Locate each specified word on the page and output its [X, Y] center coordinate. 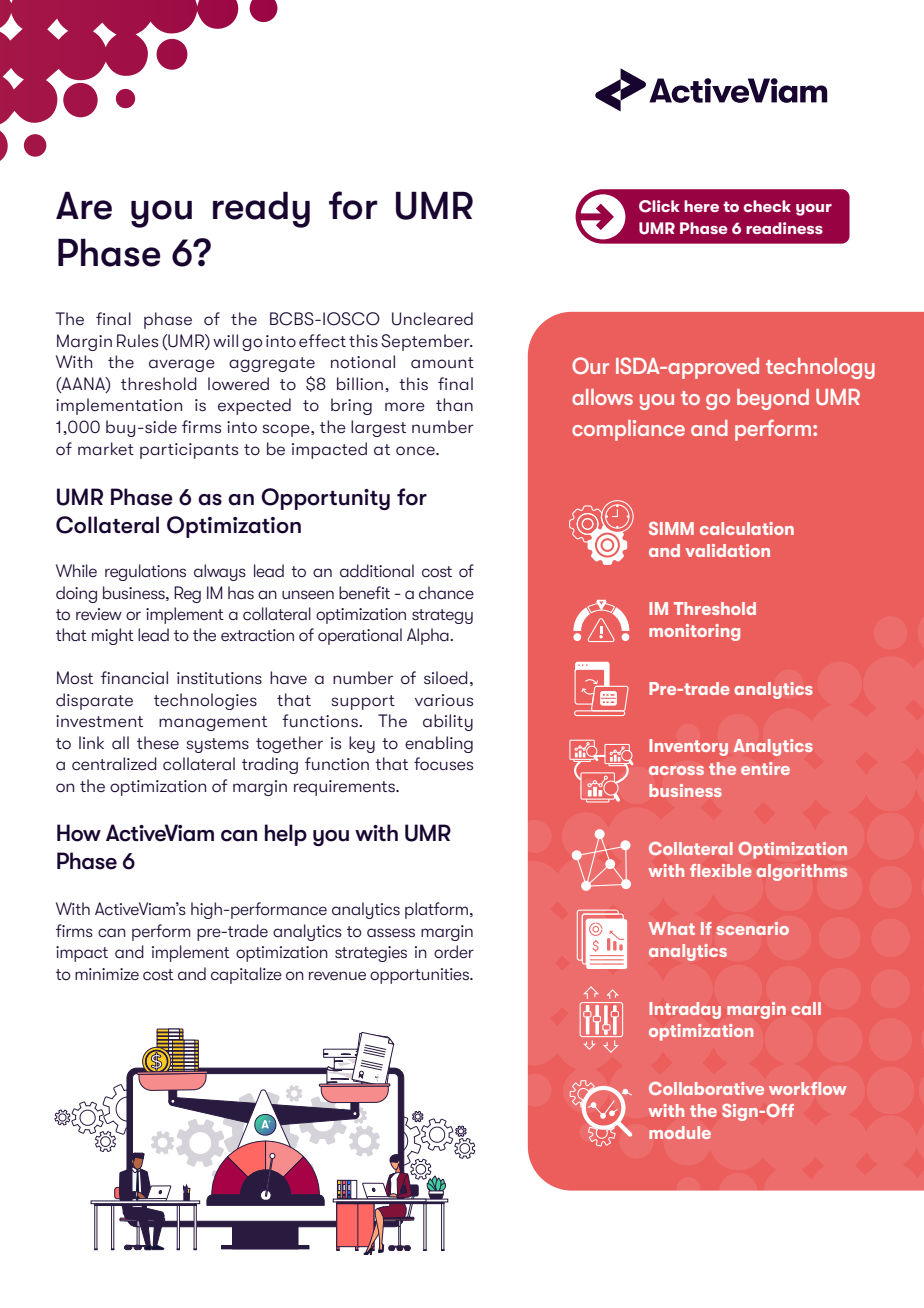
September [426, 342]
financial [134, 678]
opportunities [420, 976]
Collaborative [706, 1088]
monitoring [694, 632]
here [701, 206]
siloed [446, 678]
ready [261, 209]
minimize [107, 974]
